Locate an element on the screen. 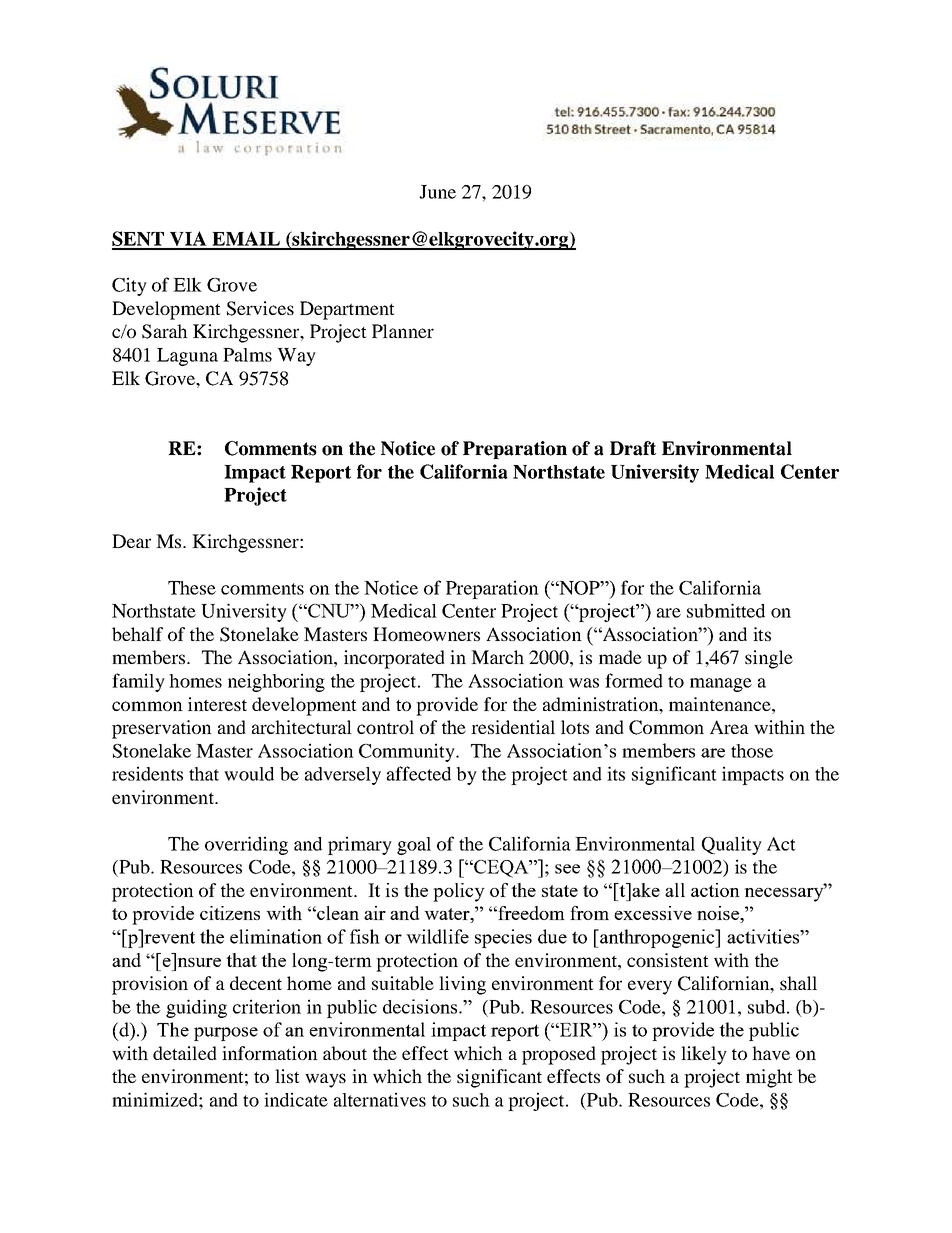 Image resolution: width=952 pixels, height=1233 pixels. June is located at coordinates (437, 192).
